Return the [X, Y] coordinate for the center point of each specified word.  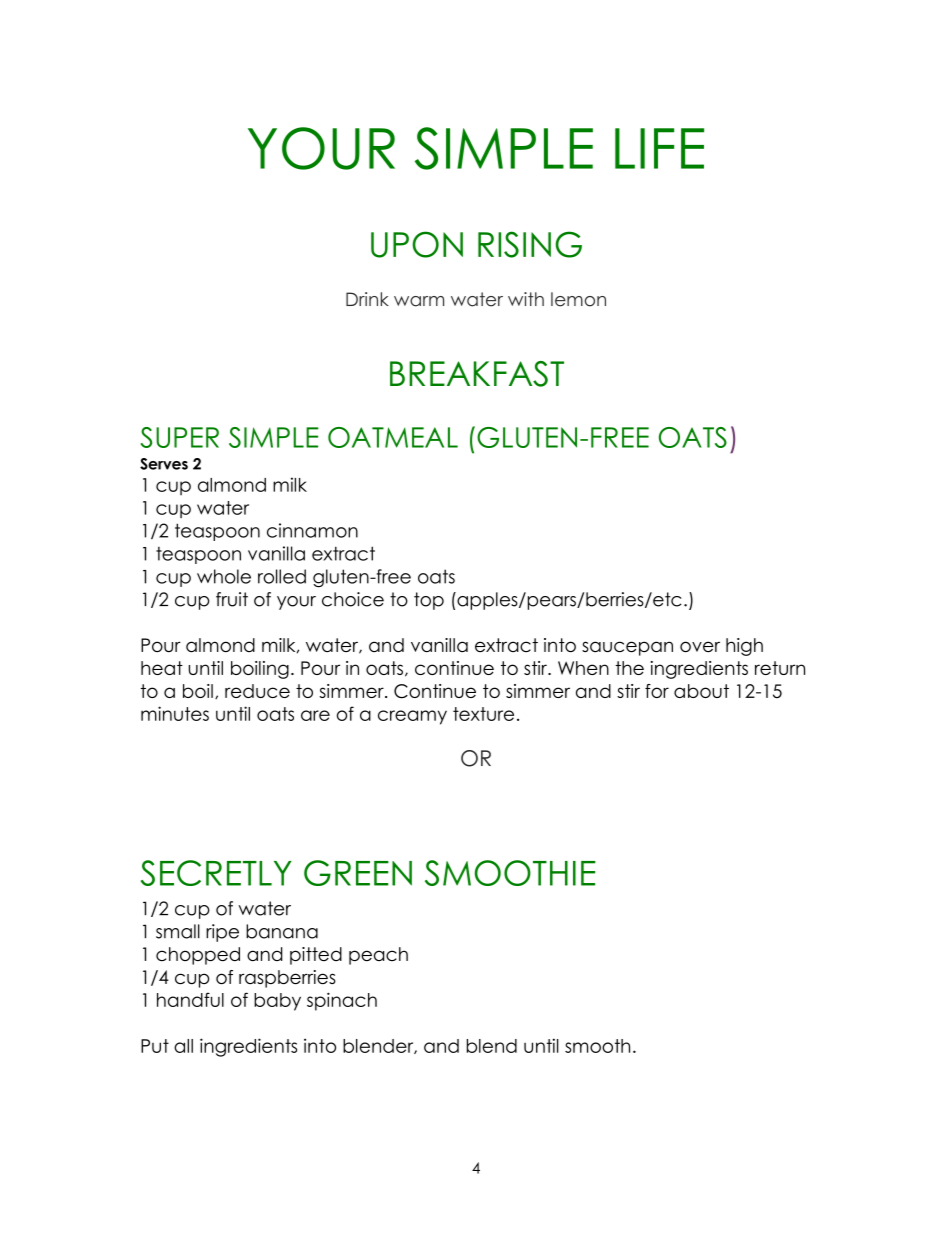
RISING [530, 244]
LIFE [659, 148]
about [701, 691]
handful [190, 999]
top [429, 601]
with [526, 299]
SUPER [180, 437]
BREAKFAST [477, 374]
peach [378, 956]
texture [483, 714]
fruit [232, 599]
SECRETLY [216, 873]
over [700, 646]
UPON [417, 244]
